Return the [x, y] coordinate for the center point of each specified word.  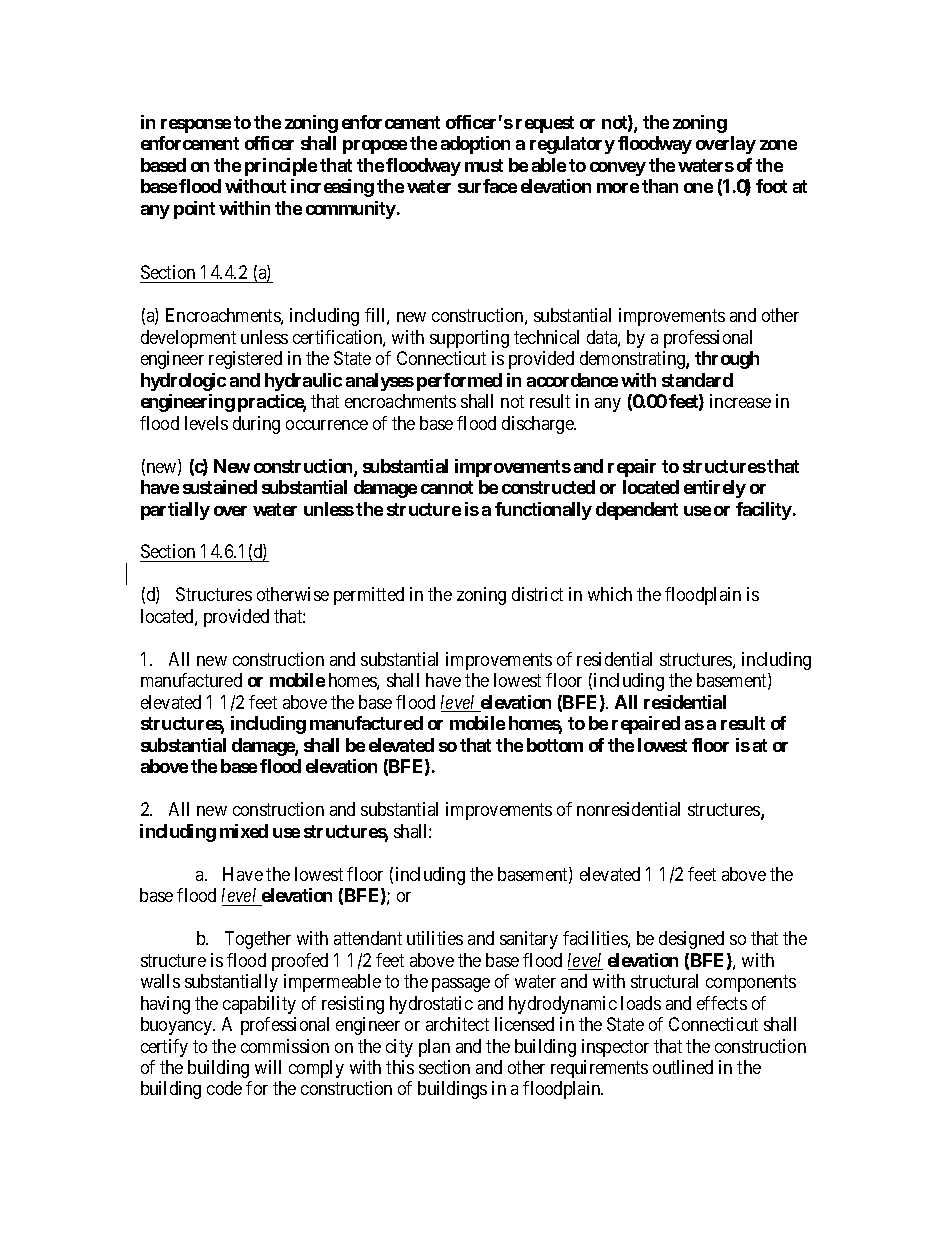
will [268, 1067]
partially [175, 511]
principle [281, 167]
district [537, 594]
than [660, 186]
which [610, 594]
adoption [475, 145]
